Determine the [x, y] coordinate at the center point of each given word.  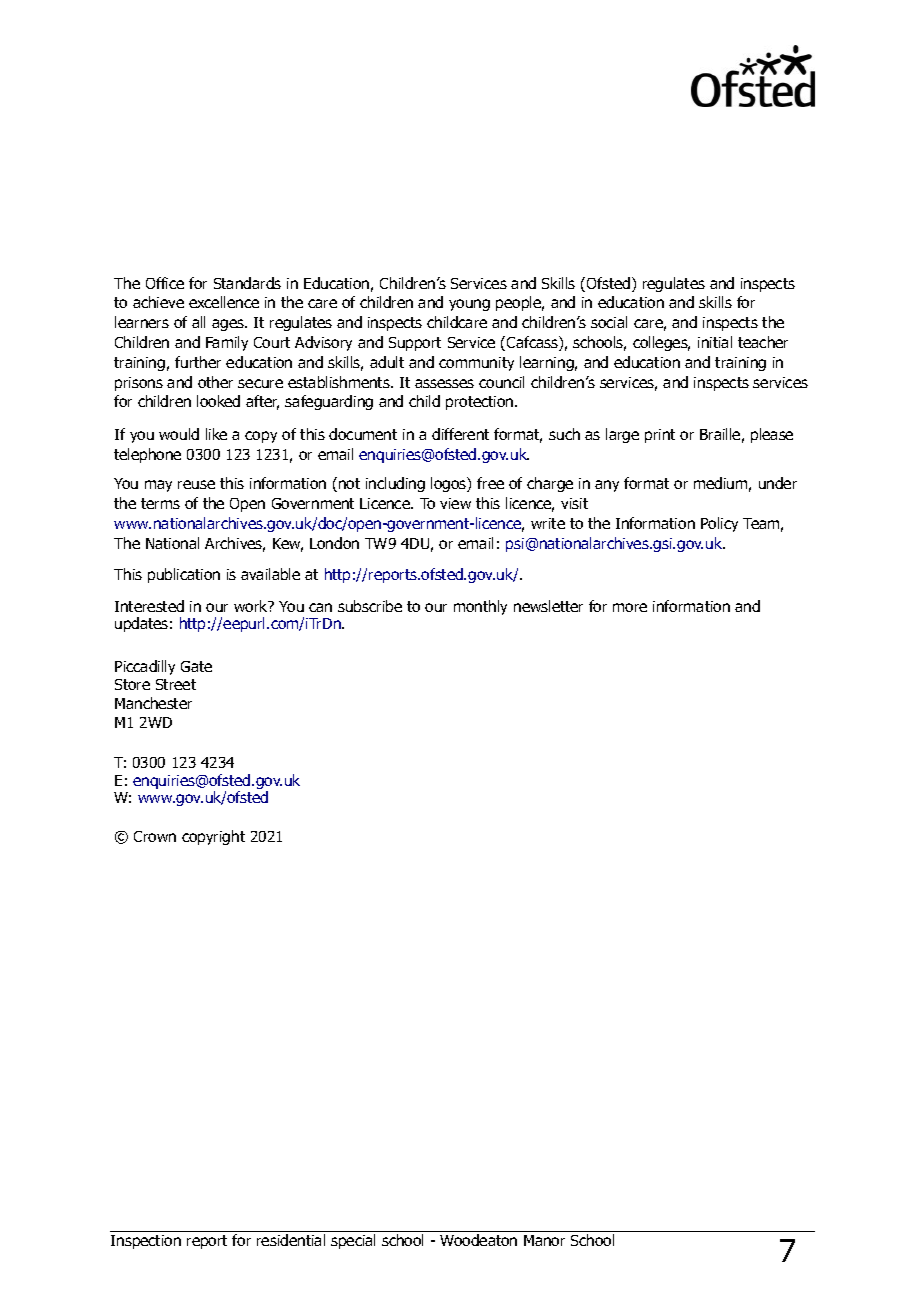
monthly [480, 607]
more [630, 607]
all [198, 322]
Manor [544, 1240]
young [469, 305]
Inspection [146, 1242]
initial [715, 342]
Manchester [153, 703]
